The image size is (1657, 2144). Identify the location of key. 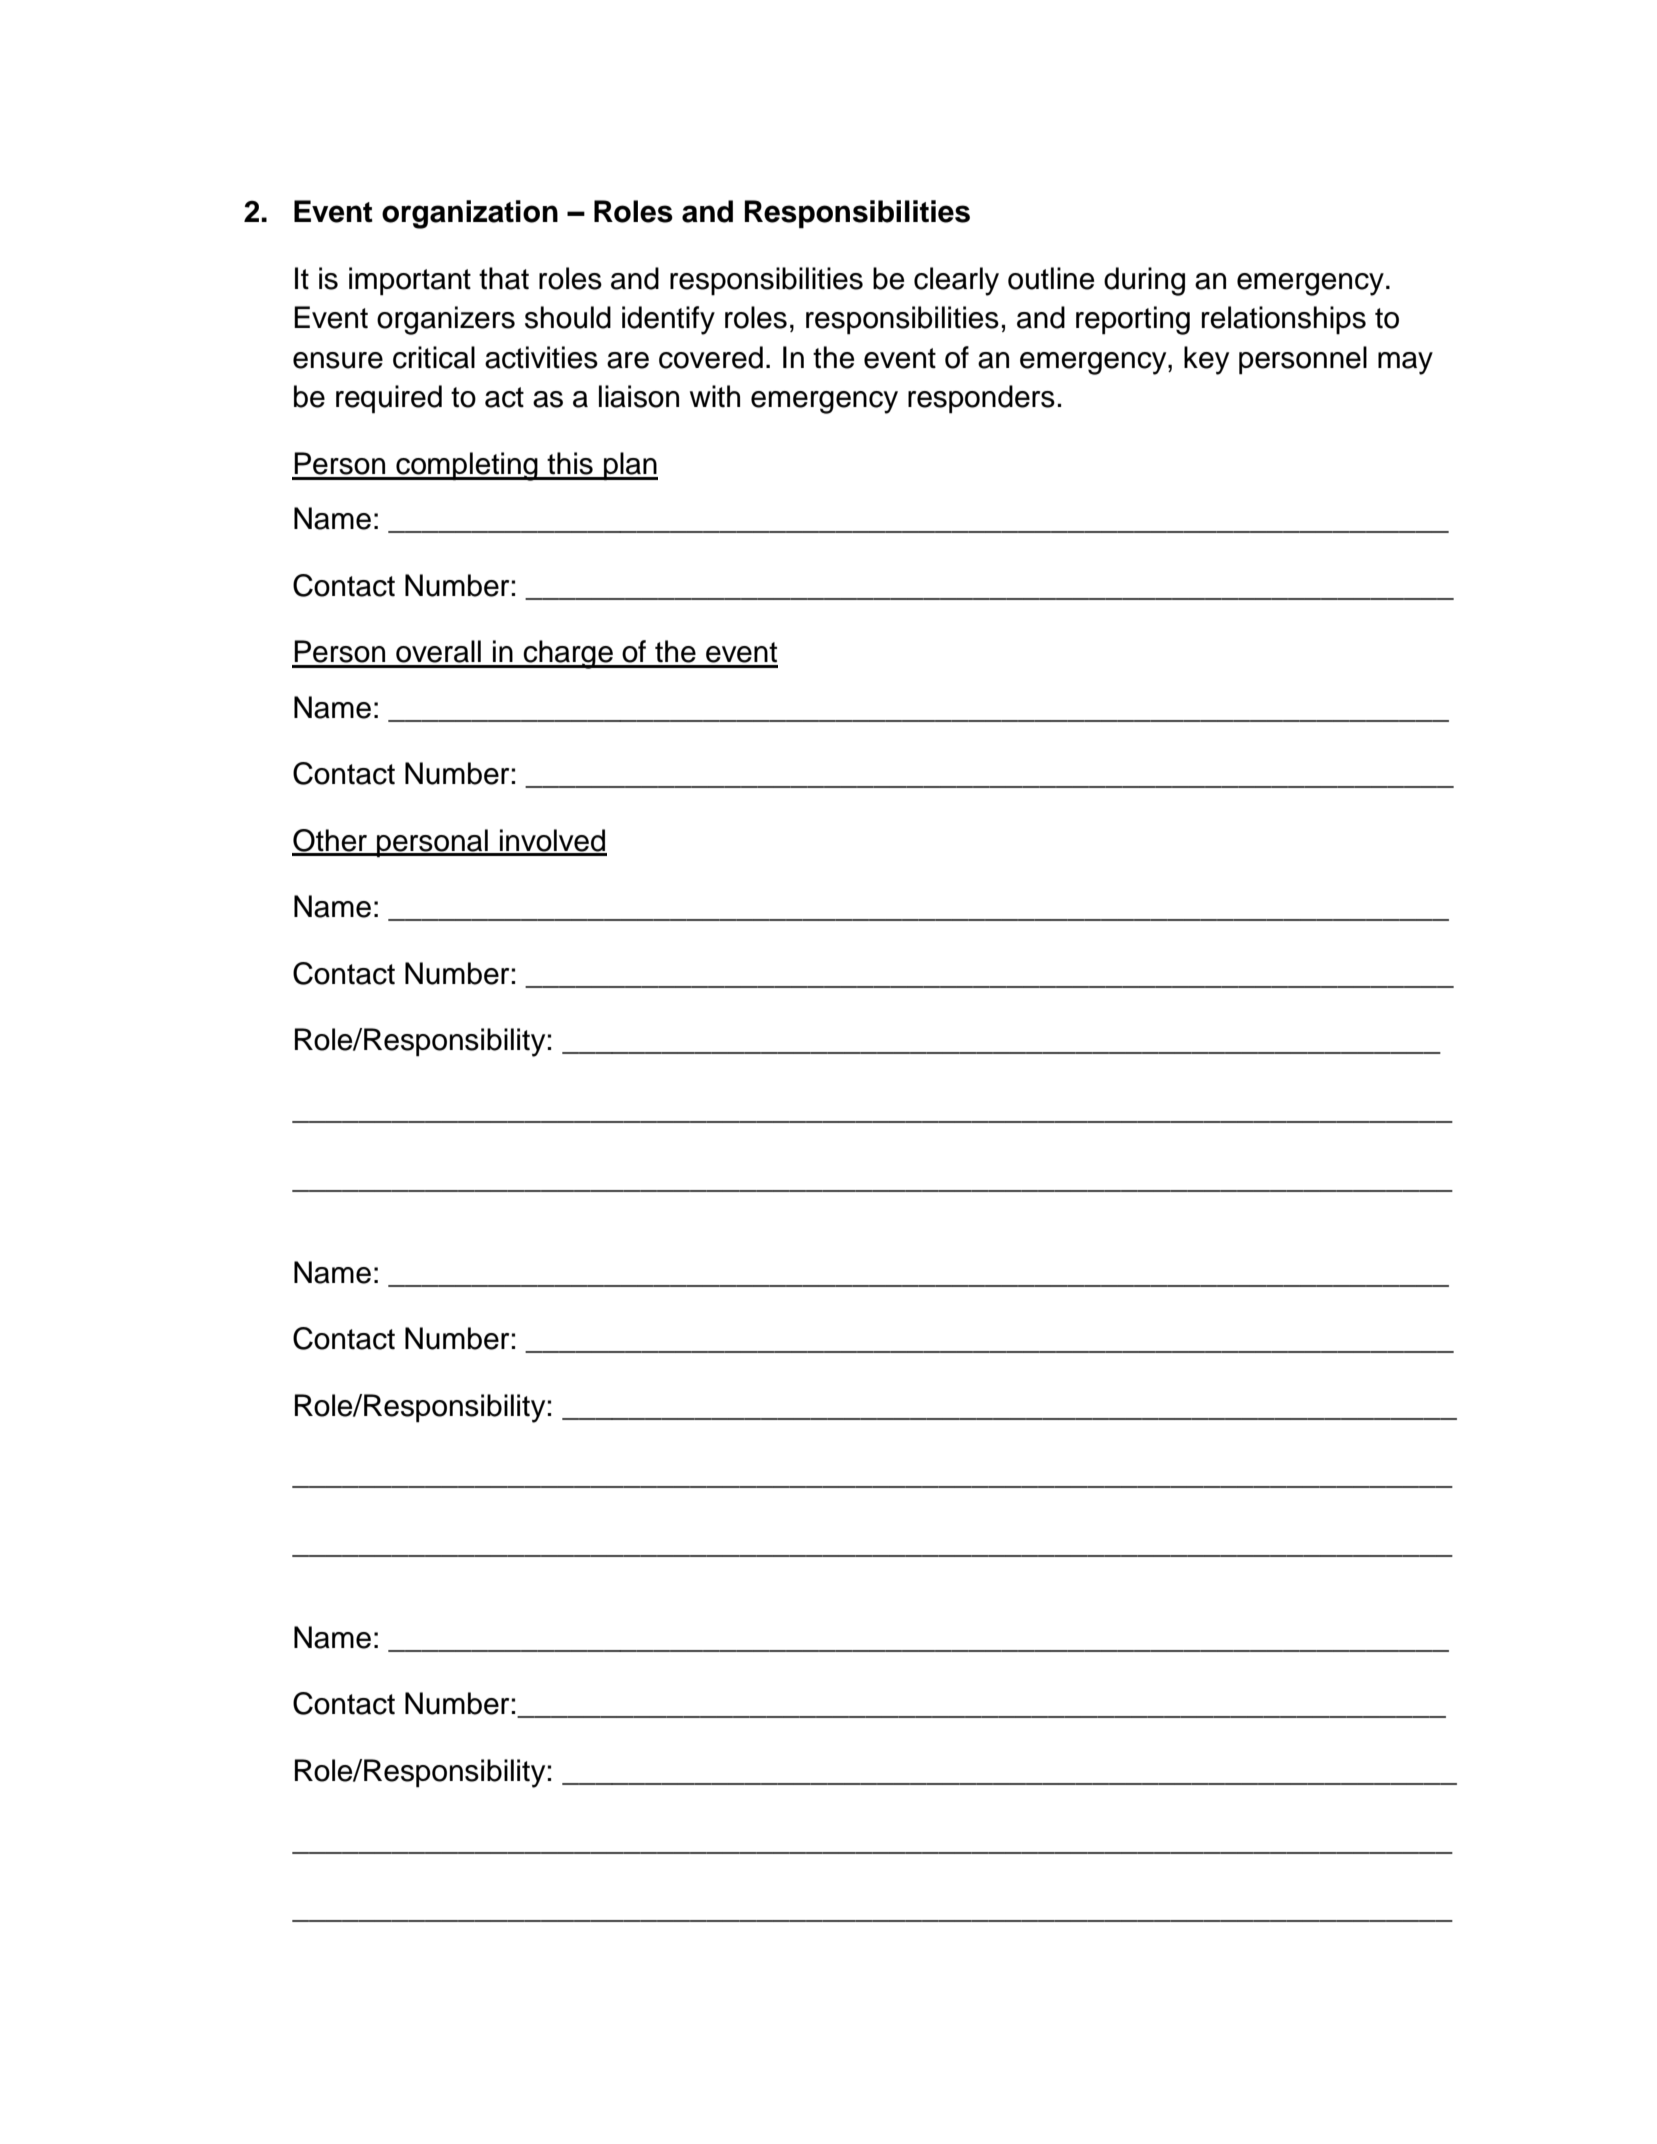
(1206, 360).
